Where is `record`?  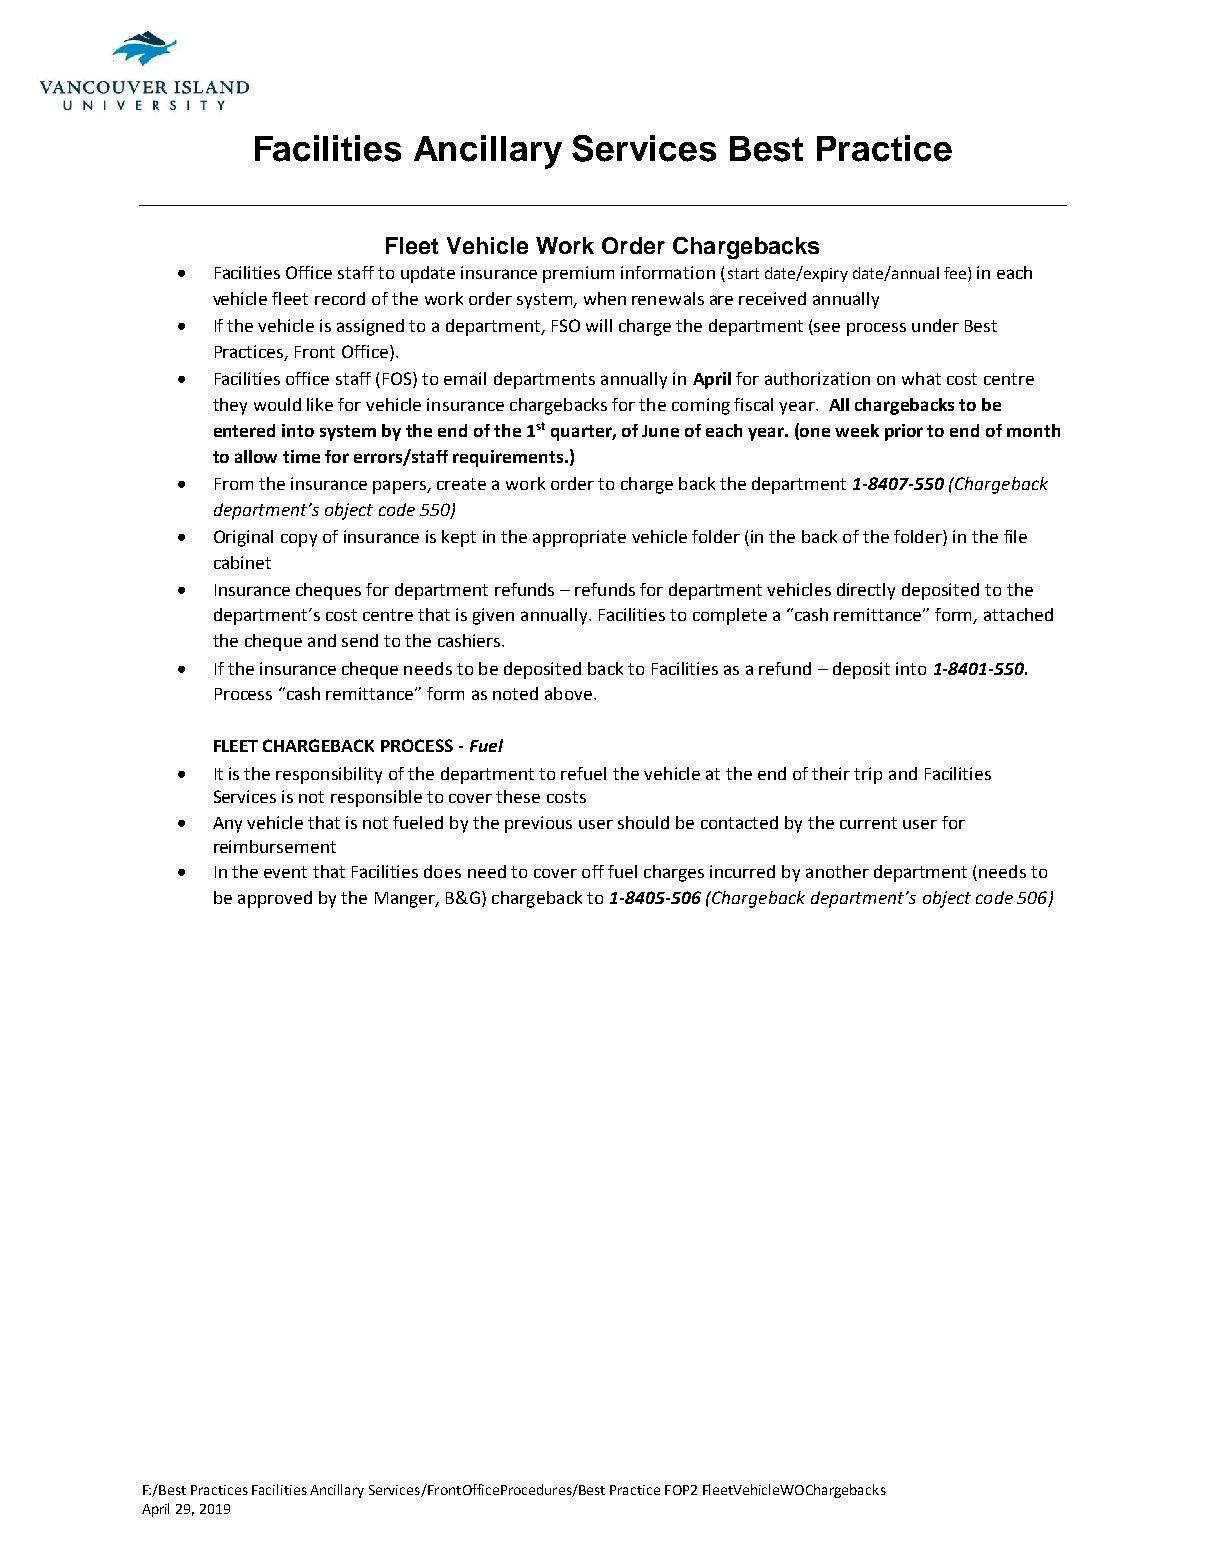
record is located at coordinates (340, 298).
